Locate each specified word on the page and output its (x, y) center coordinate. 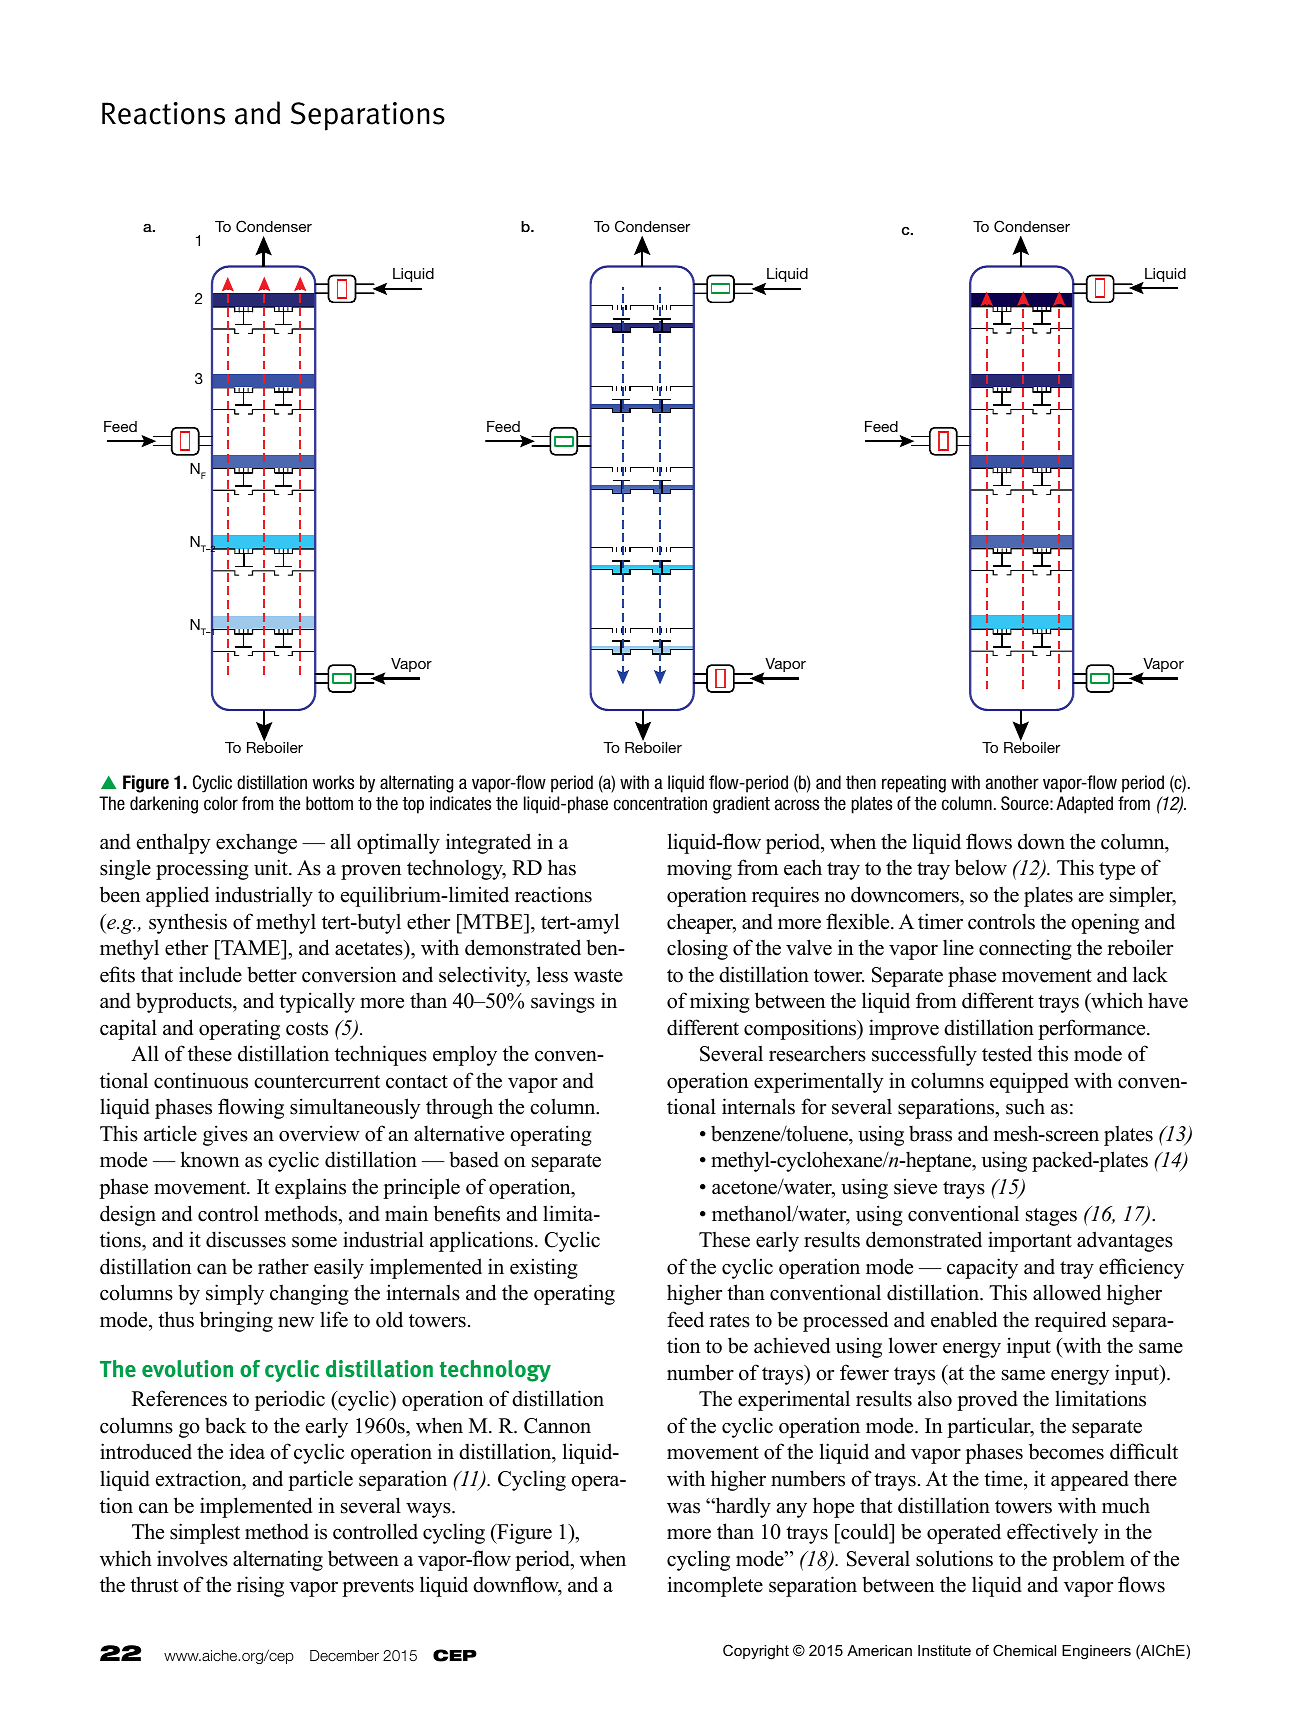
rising (260, 1586)
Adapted (1084, 805)
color (221, 803)
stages (1051, 1217)
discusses (246, 1239)
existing (544, 1268)
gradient (741, 805)
